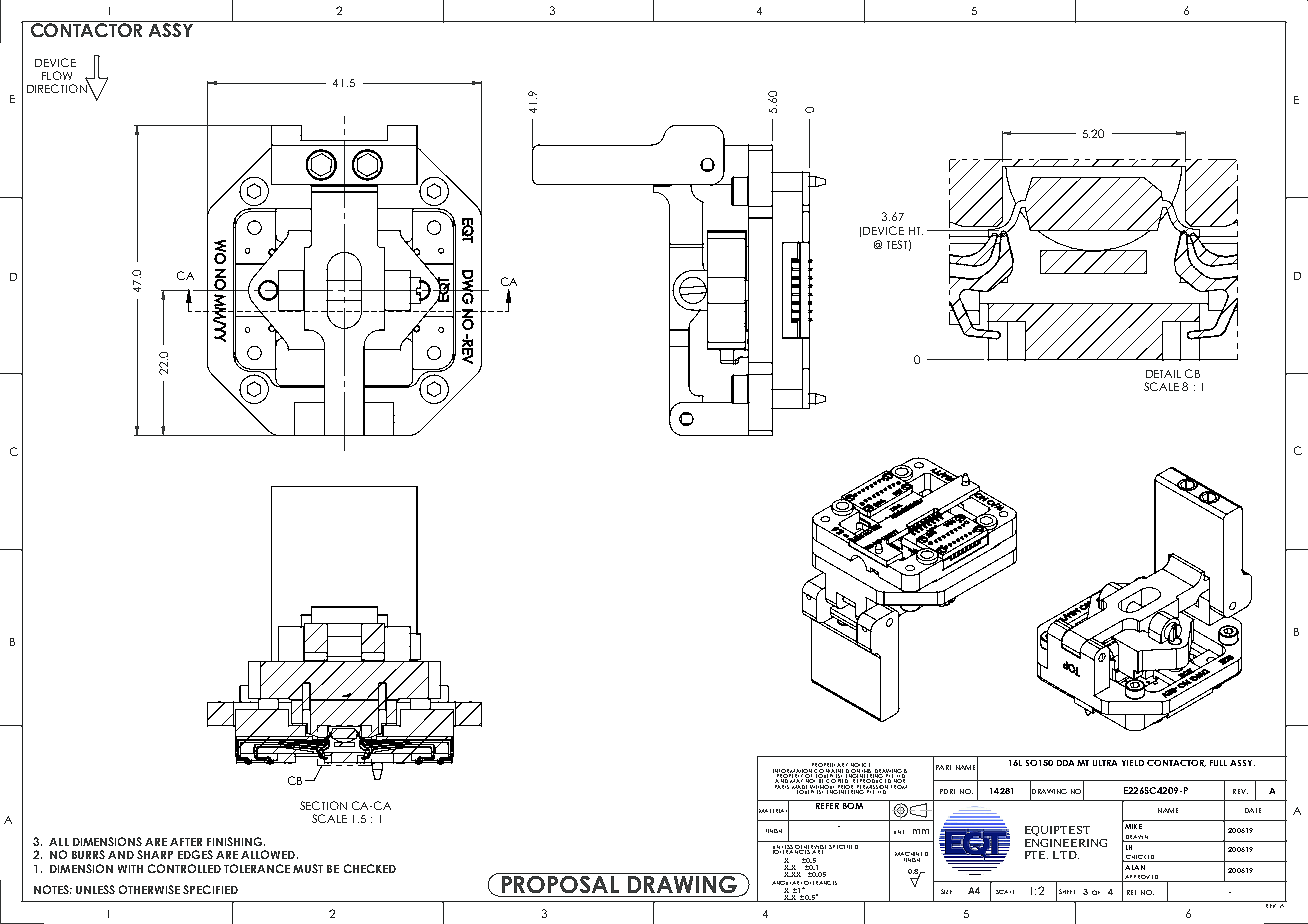 The image size is (1308, 924). Describe the element at coordinates (1218, 763) in the document. I see `FULL` at that location.
